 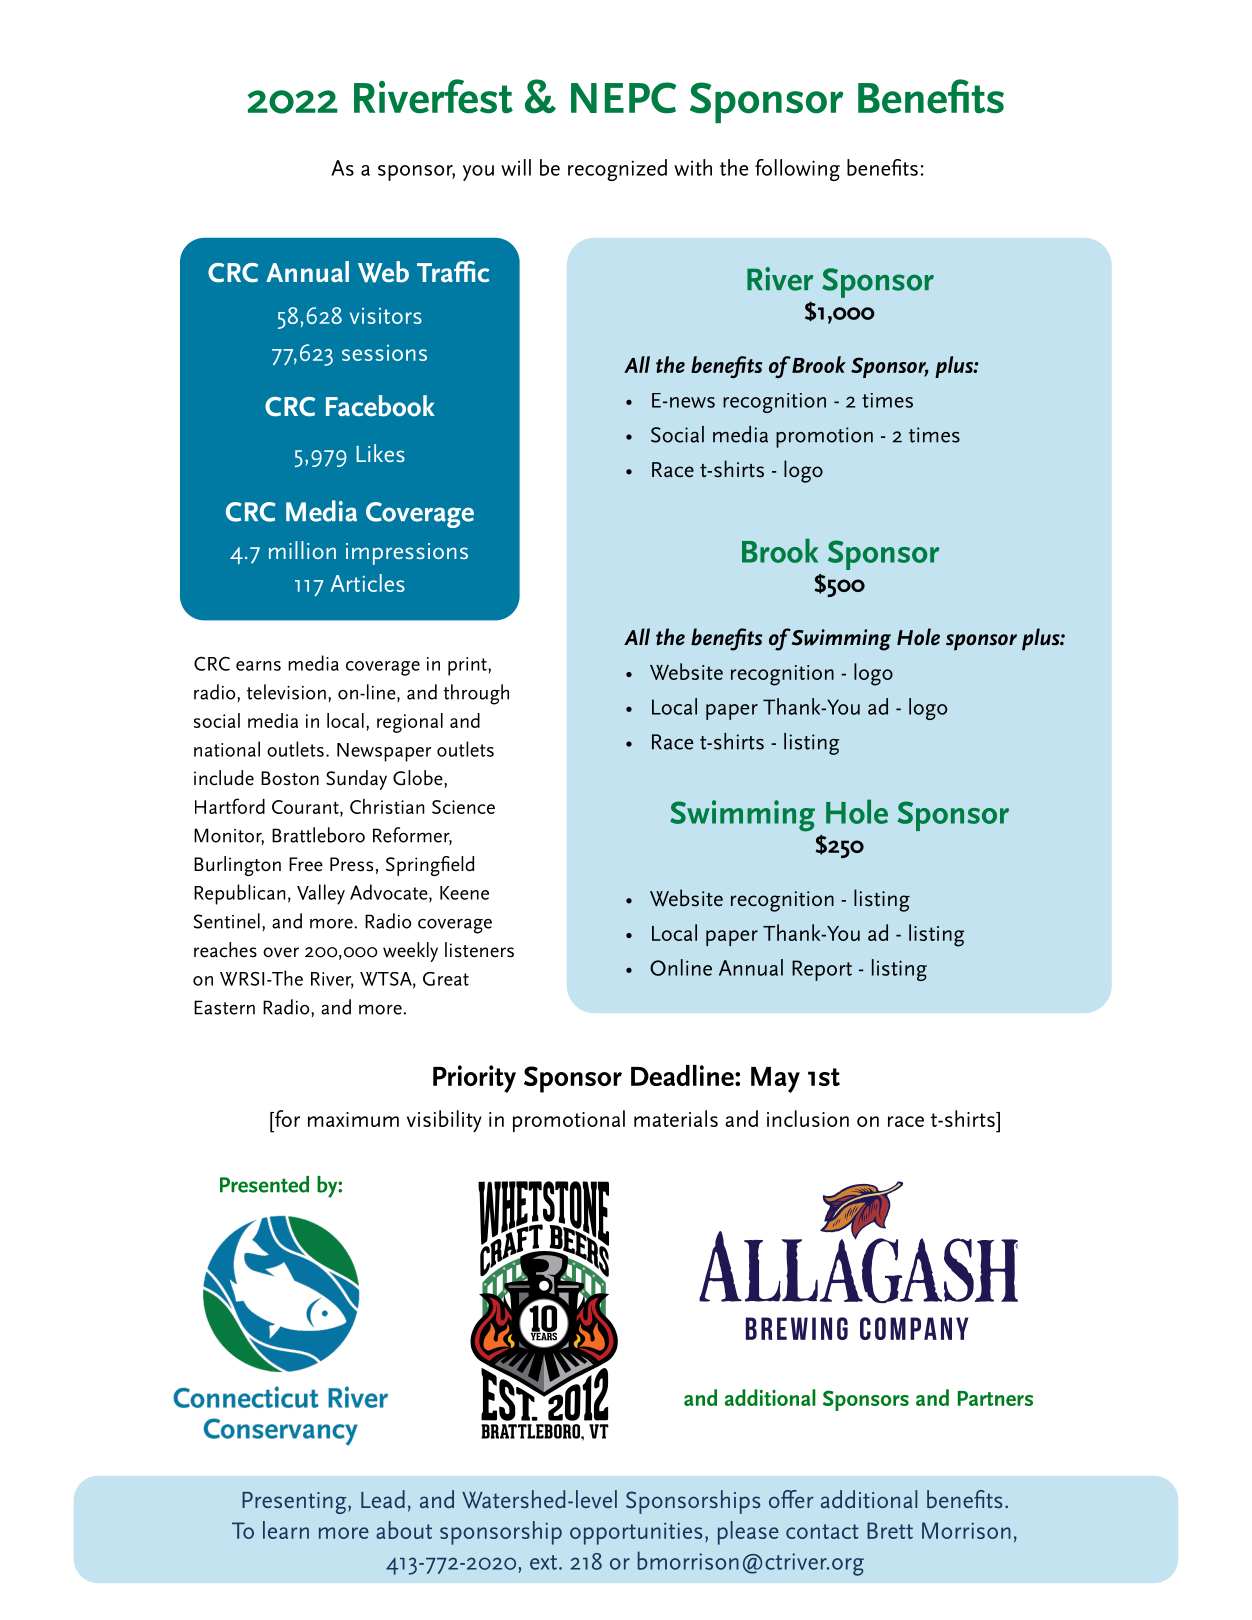 I want to click on materials, so click(x=676, y=1118).
